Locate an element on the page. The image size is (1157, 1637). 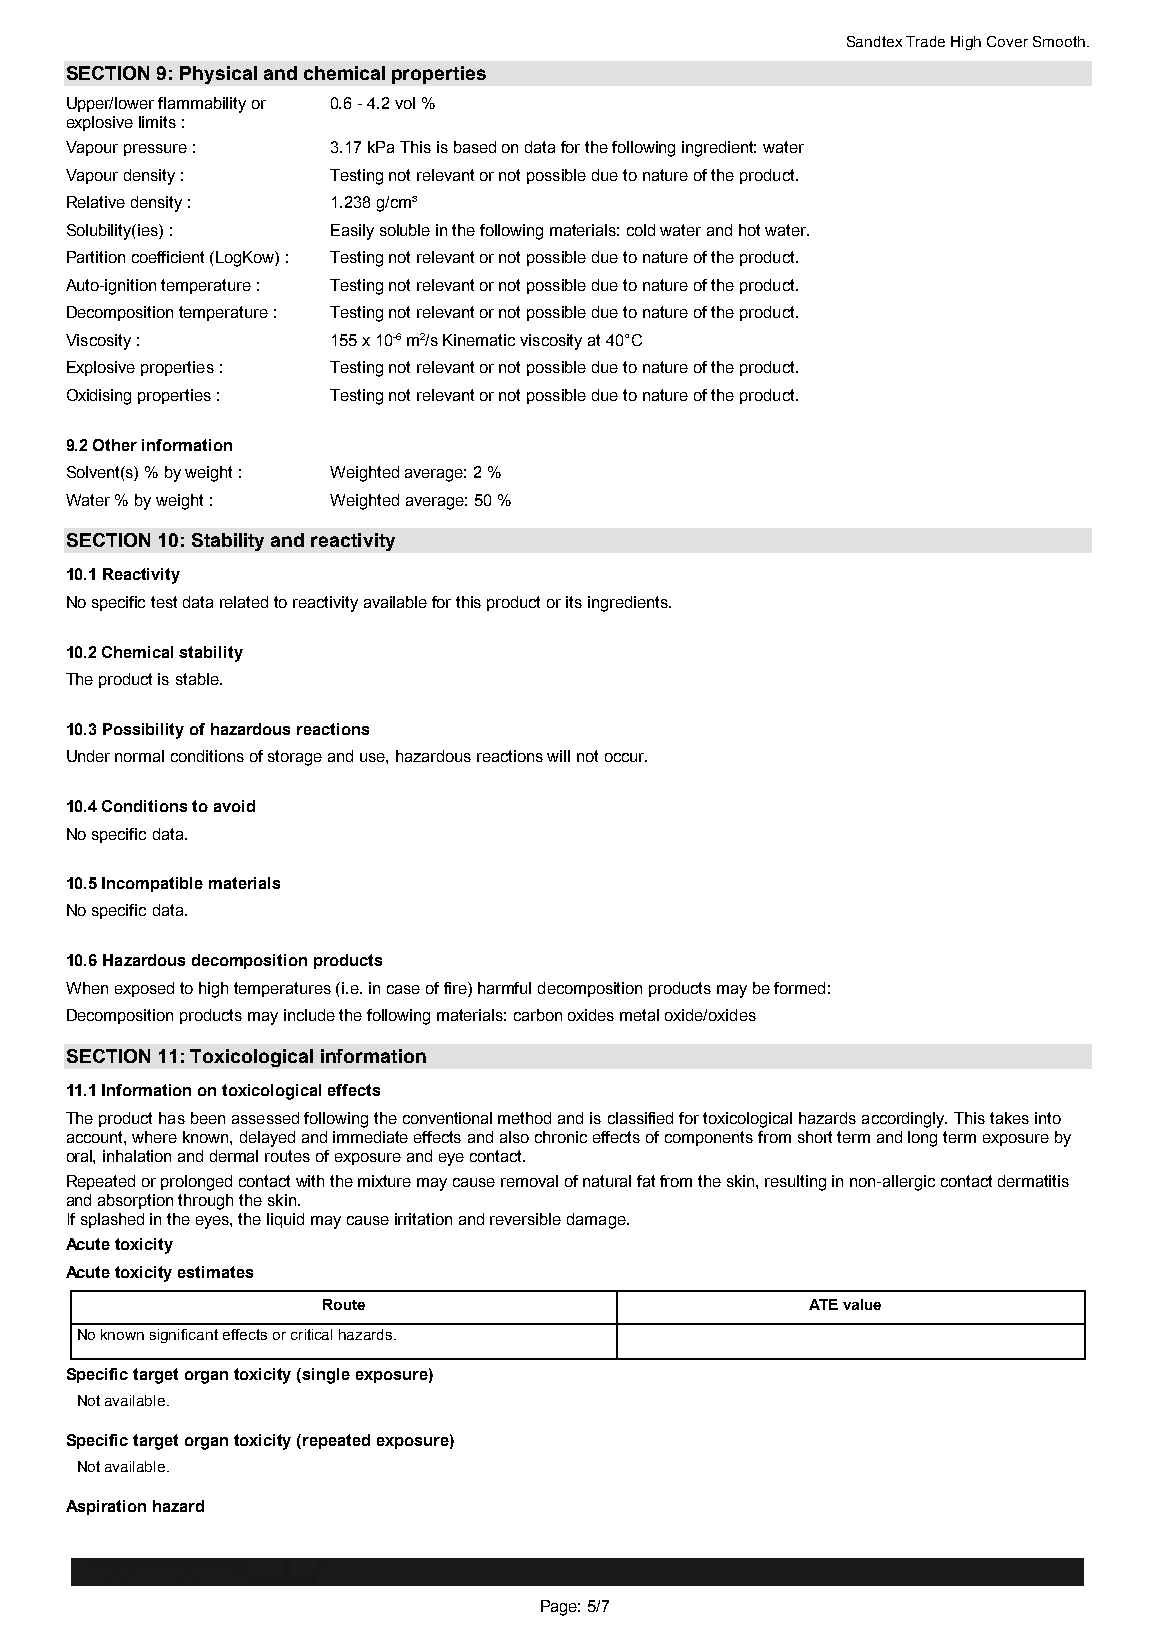
Kinematic is located at coordinates (479, 340).
